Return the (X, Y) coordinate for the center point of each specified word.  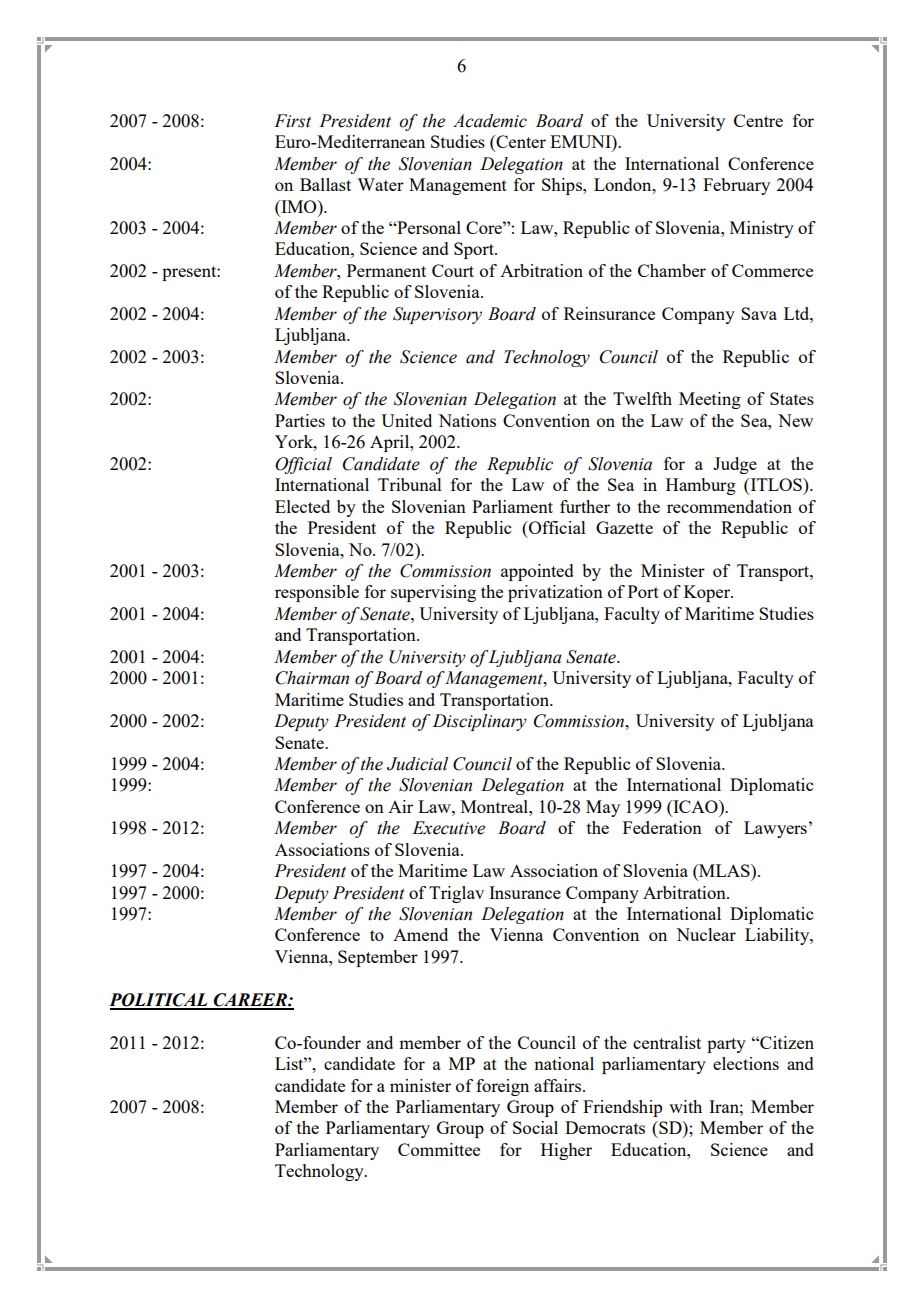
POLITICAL (159, 1001)
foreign (502, 1087)
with (685, 1106)
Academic (490, 121)
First (292, 121)
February (736, 186)
